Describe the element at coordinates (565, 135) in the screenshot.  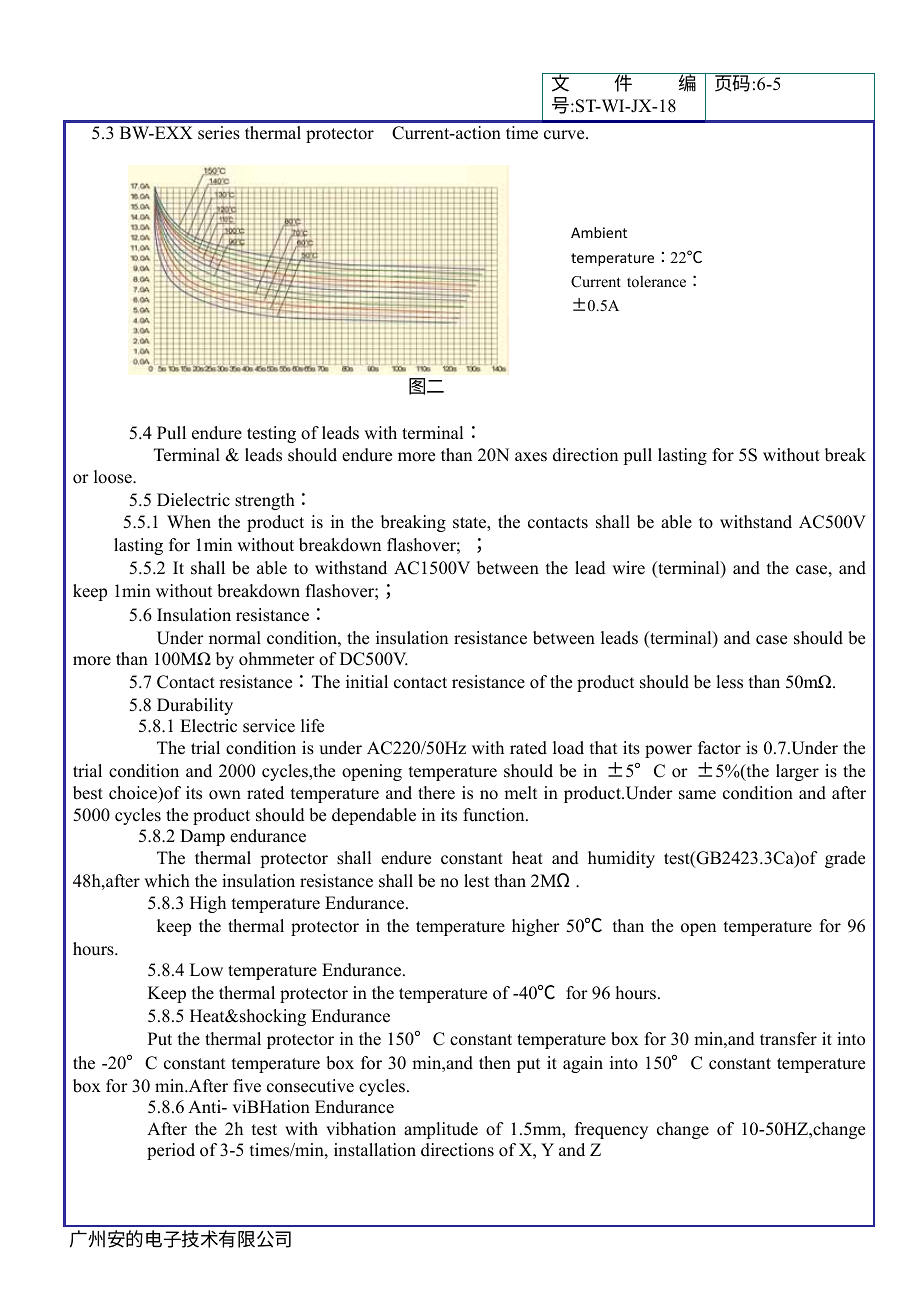
I see `curve` at that location.
